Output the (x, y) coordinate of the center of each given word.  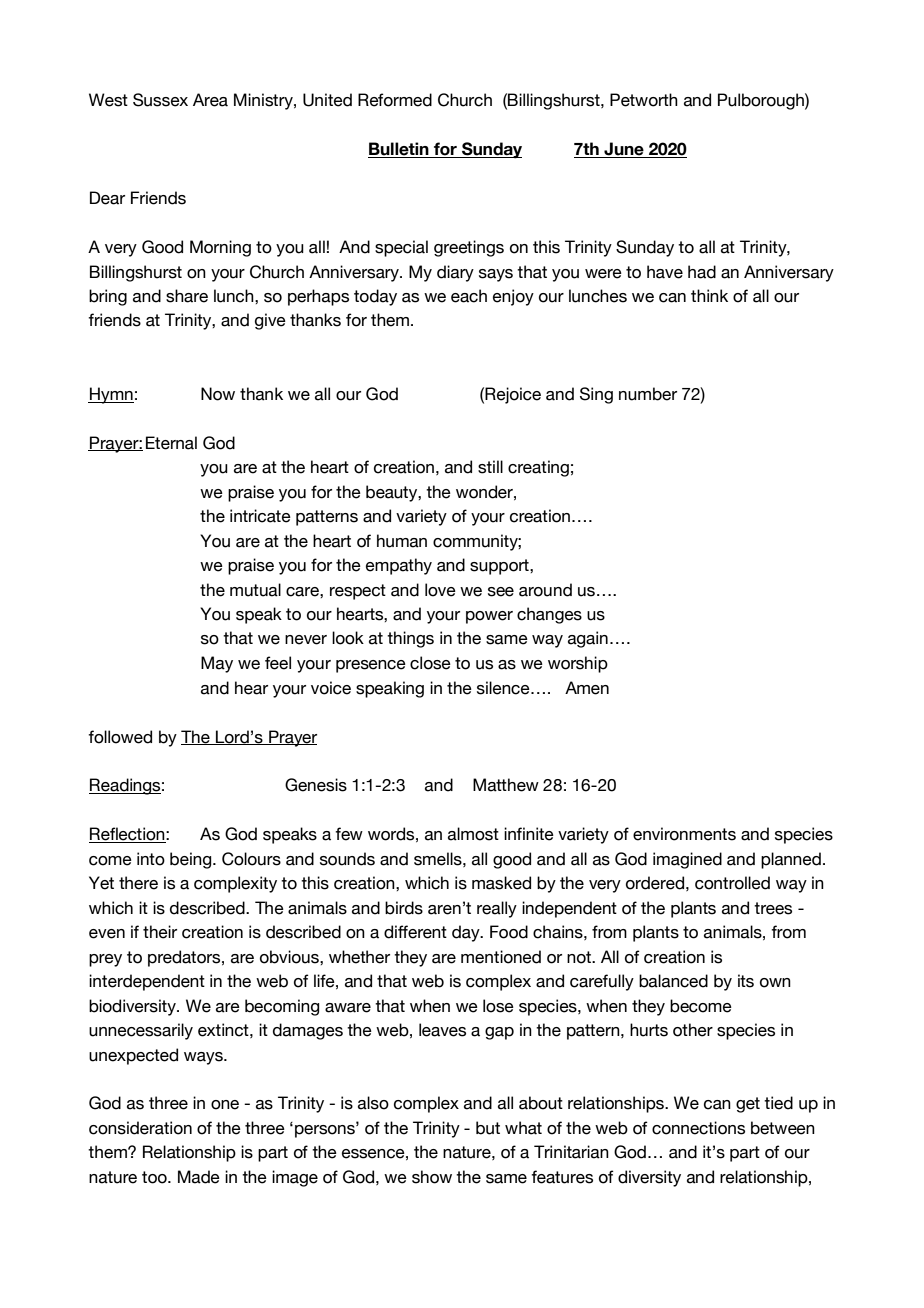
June (624, 150)
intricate (260, 516)
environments (684, 834)
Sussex (160, 100)
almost (473, 834)
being (192, 860)
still (490, 467)
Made (199, 1177)
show (432, 1177)
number (648, 394)
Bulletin (399, 150)
